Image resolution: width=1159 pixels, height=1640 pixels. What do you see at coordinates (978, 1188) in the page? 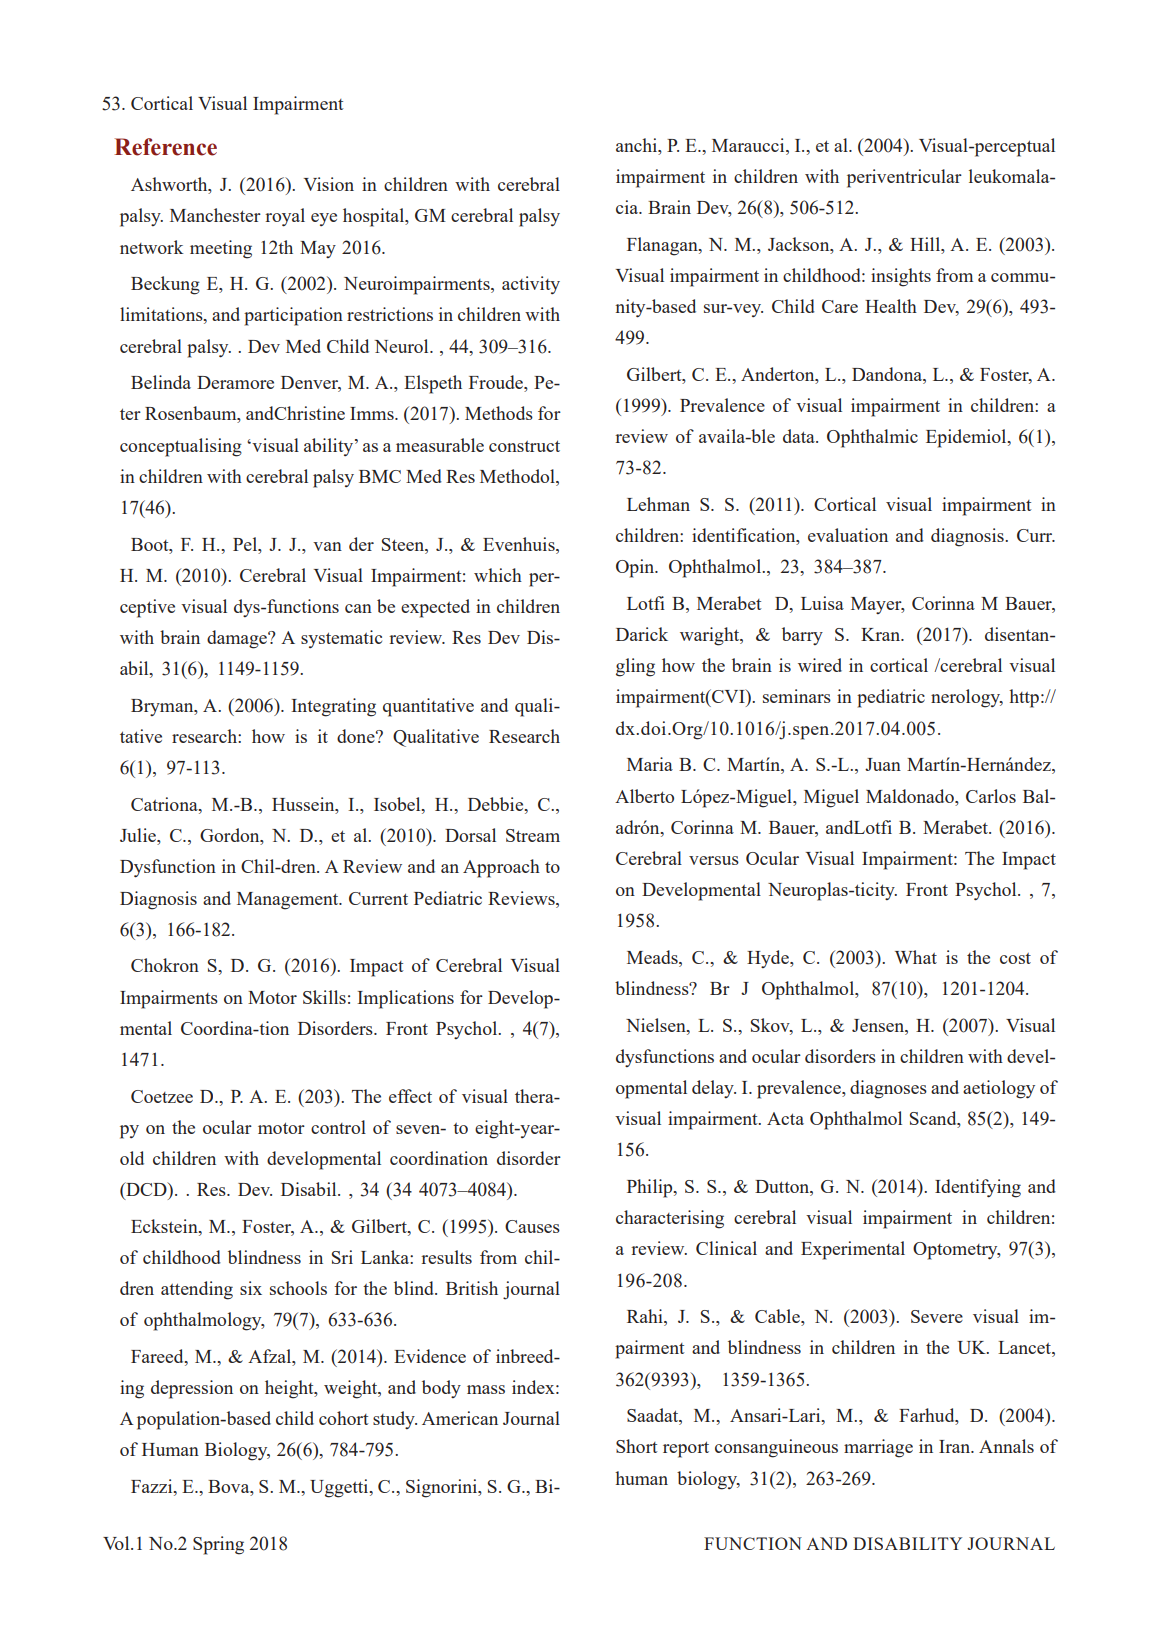
I see `Identifying` at bounding box center [978, 1188].
